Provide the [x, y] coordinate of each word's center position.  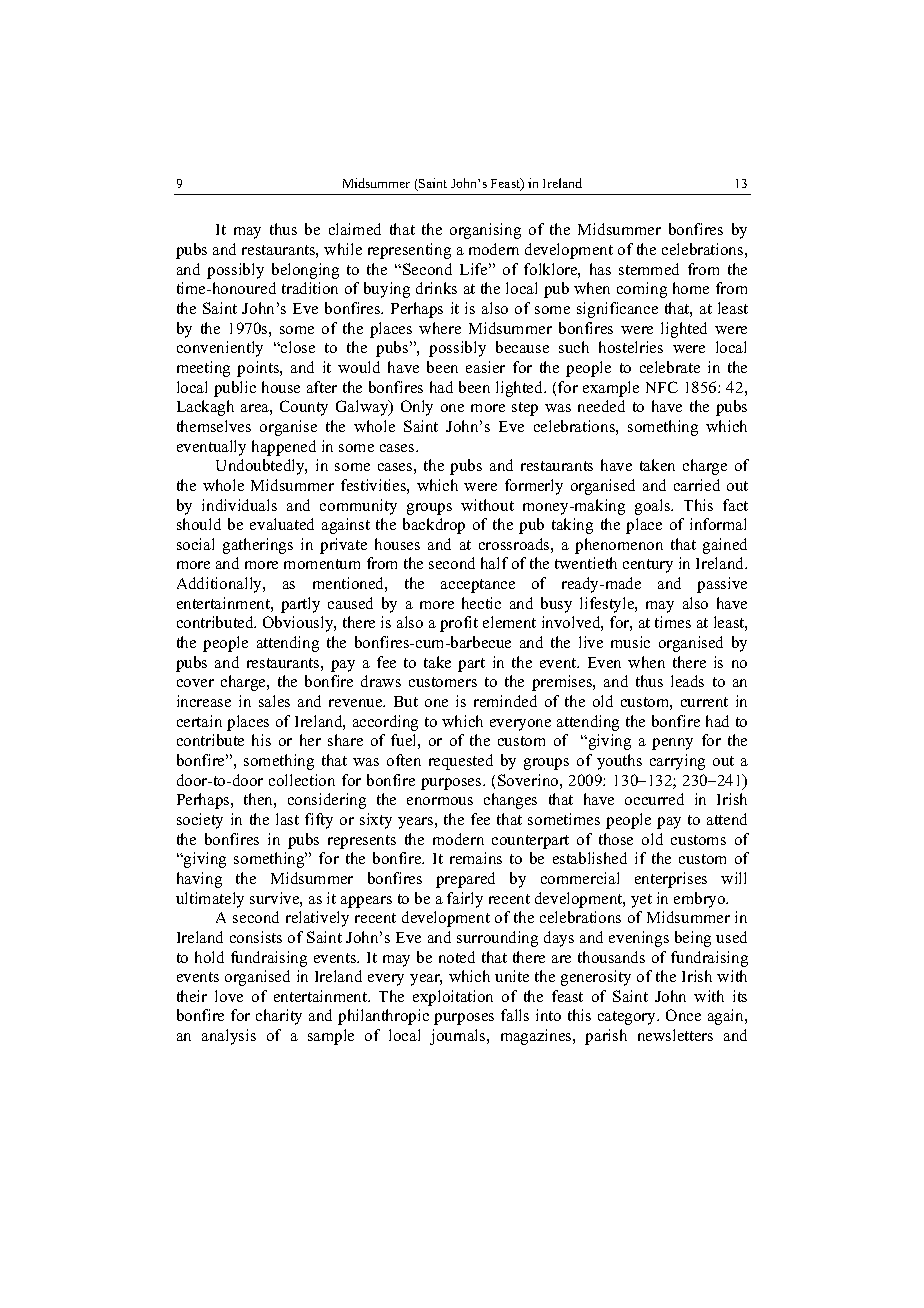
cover [195, 683]
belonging [305, 271]
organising [485, 231]
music [630, 642]
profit [459, 624]
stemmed [649, 269]
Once [683, 1015]
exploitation [453, 998]
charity [279, 1017]
